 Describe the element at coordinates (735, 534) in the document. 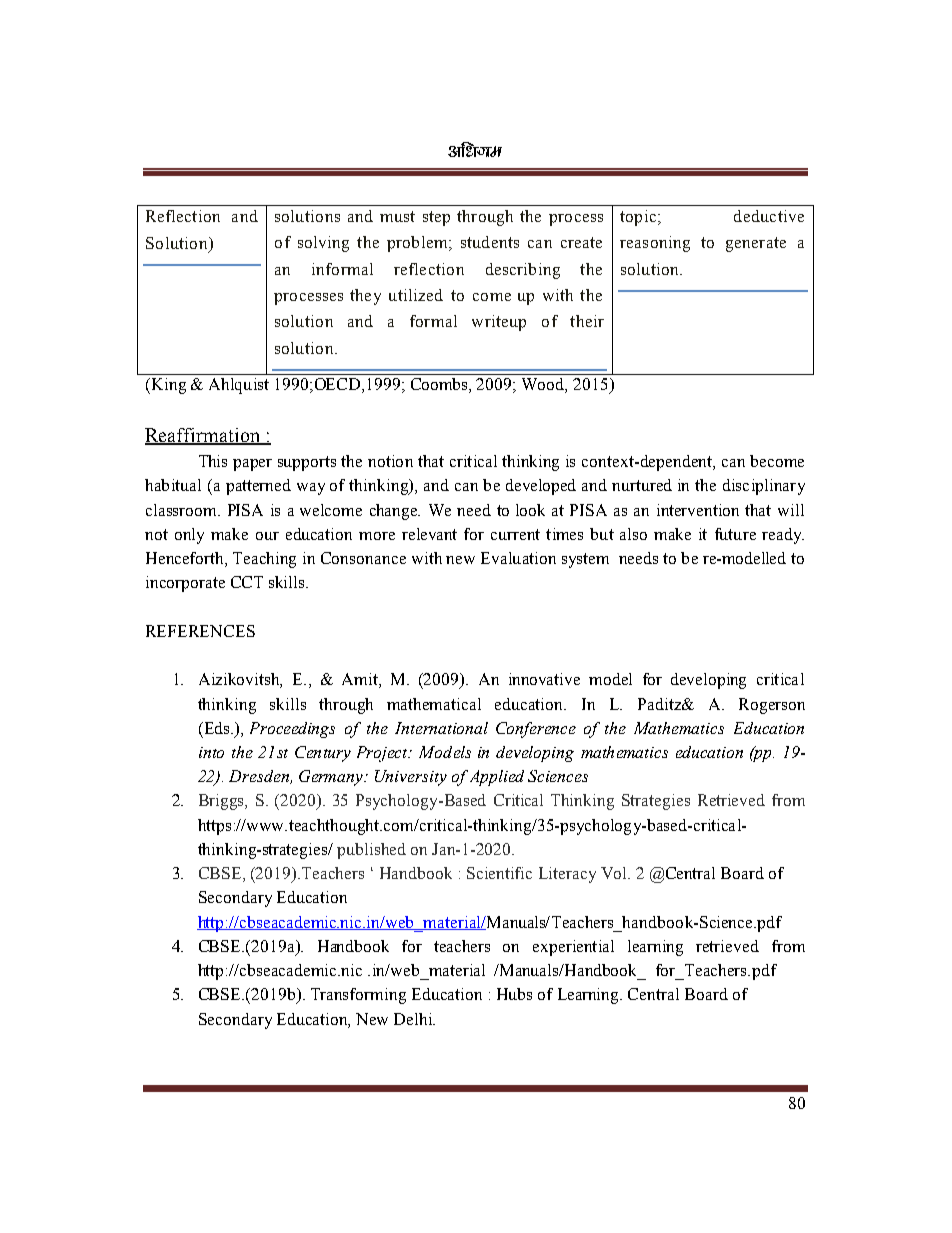

I see `future` at that location.
